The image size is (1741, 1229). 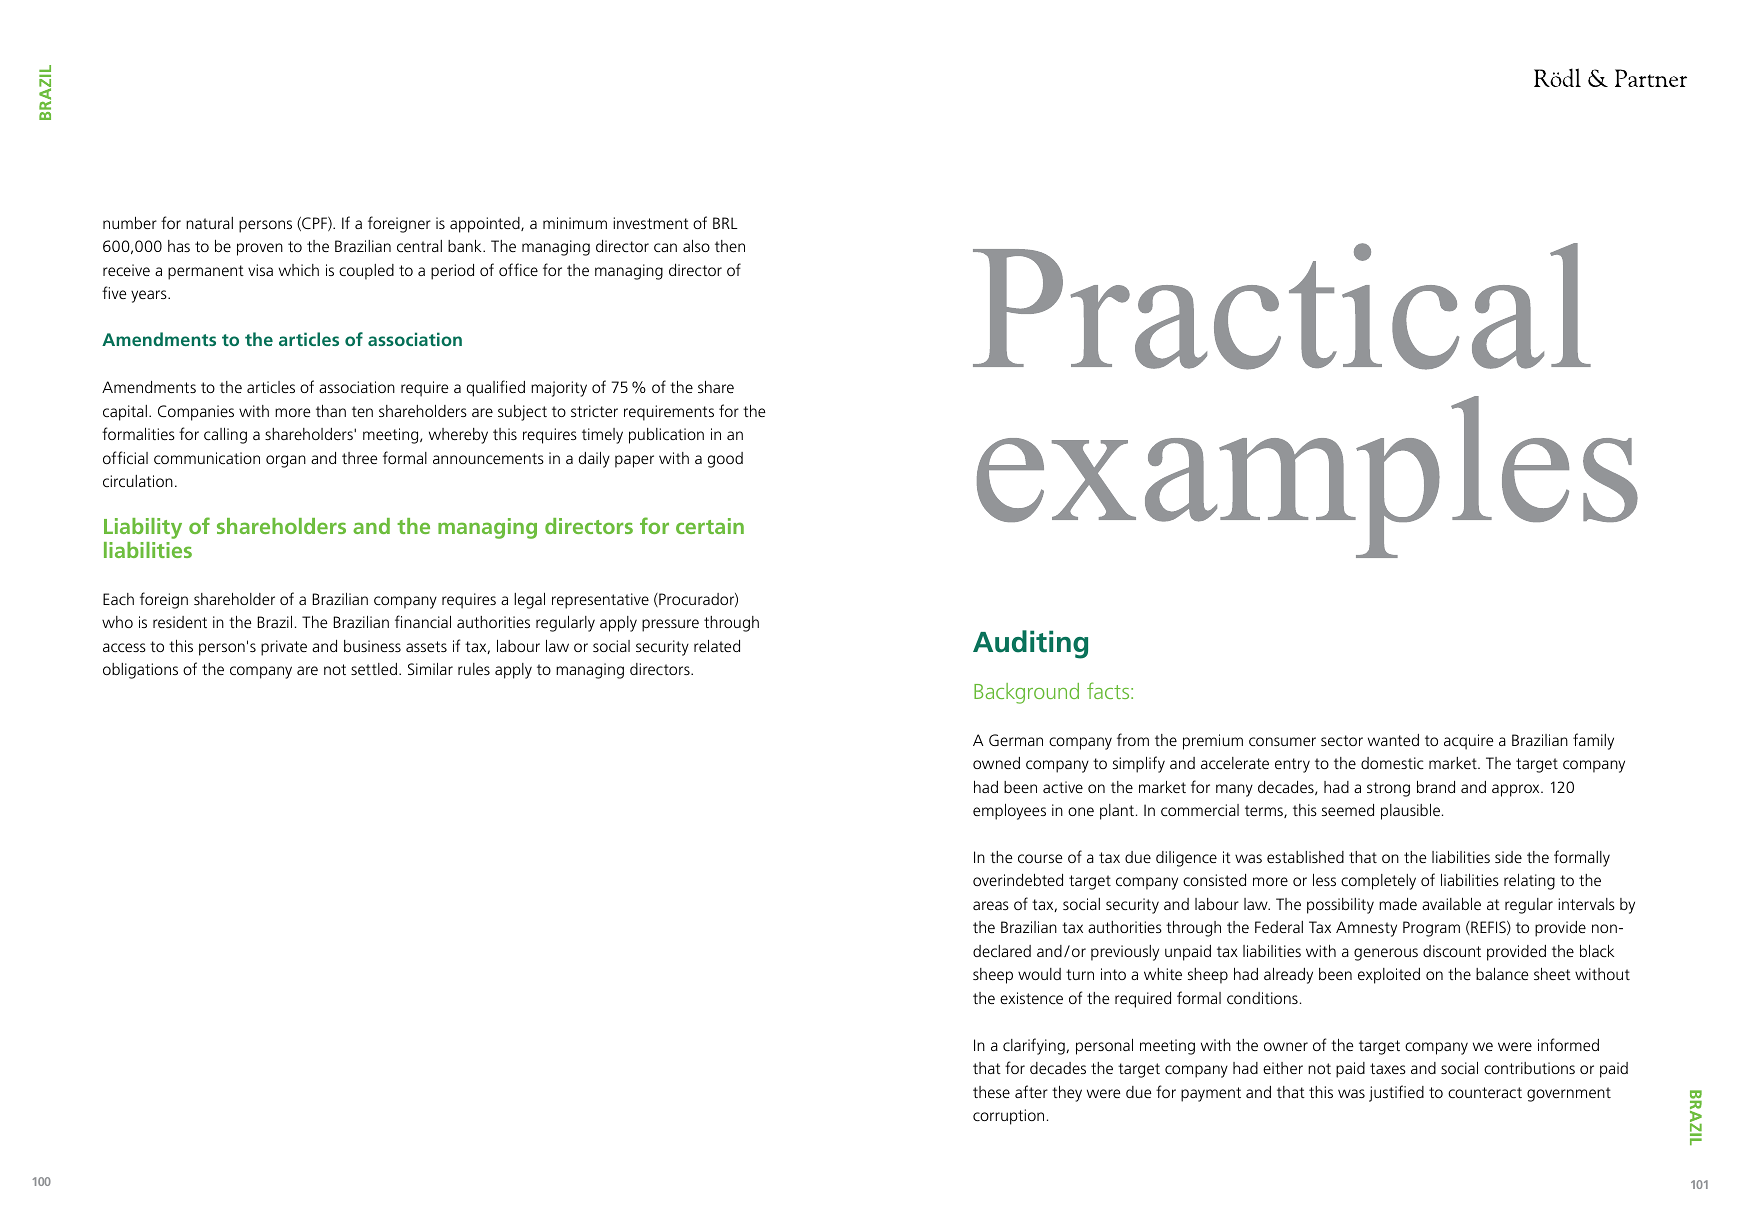 What do you see at coordinates (260, 249) in the image?
I see `proven` at bounding box center [260, 249].
